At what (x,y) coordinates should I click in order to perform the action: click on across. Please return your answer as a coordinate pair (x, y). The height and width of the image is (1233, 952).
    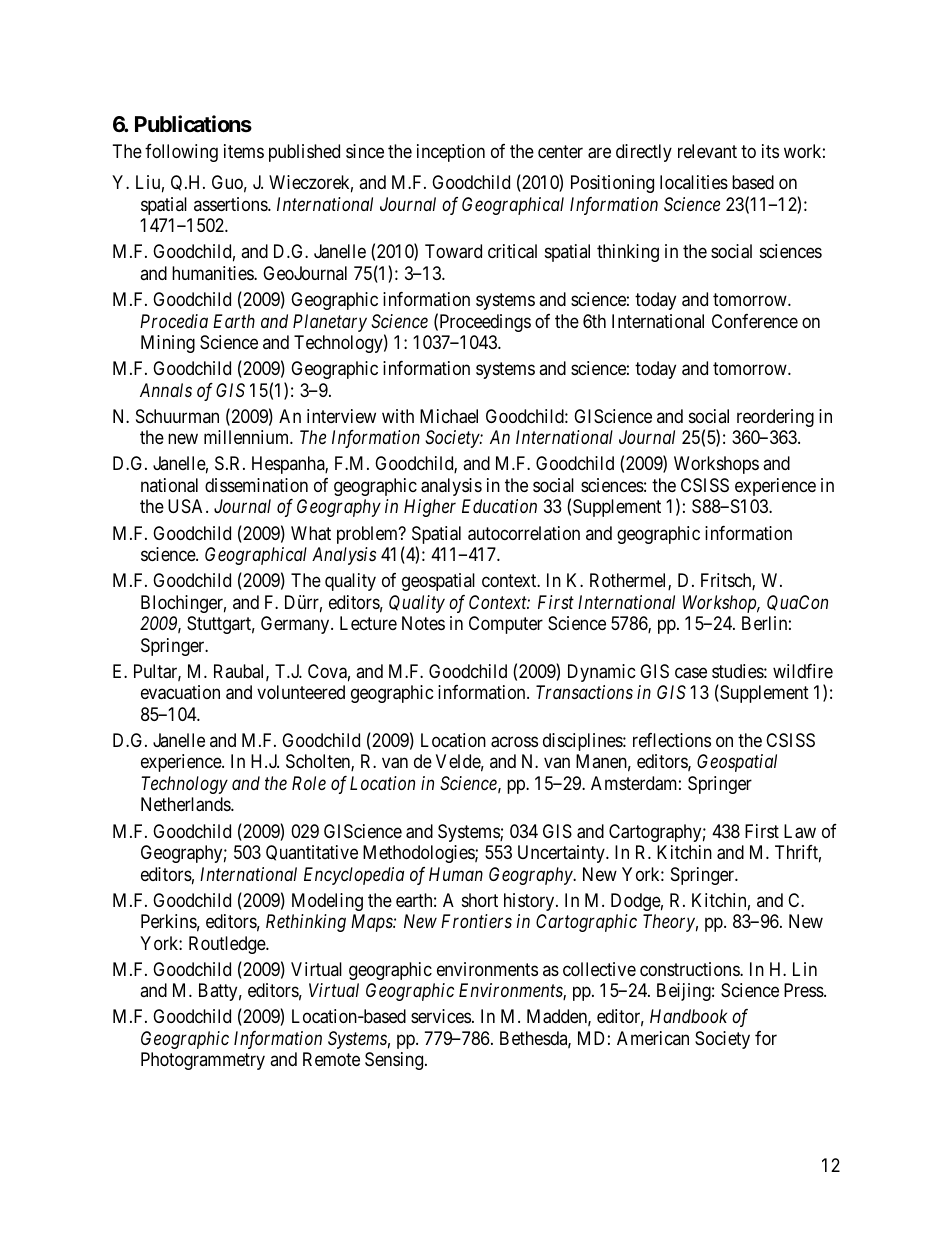
    Looking at the image, I should click on (514, 742).
